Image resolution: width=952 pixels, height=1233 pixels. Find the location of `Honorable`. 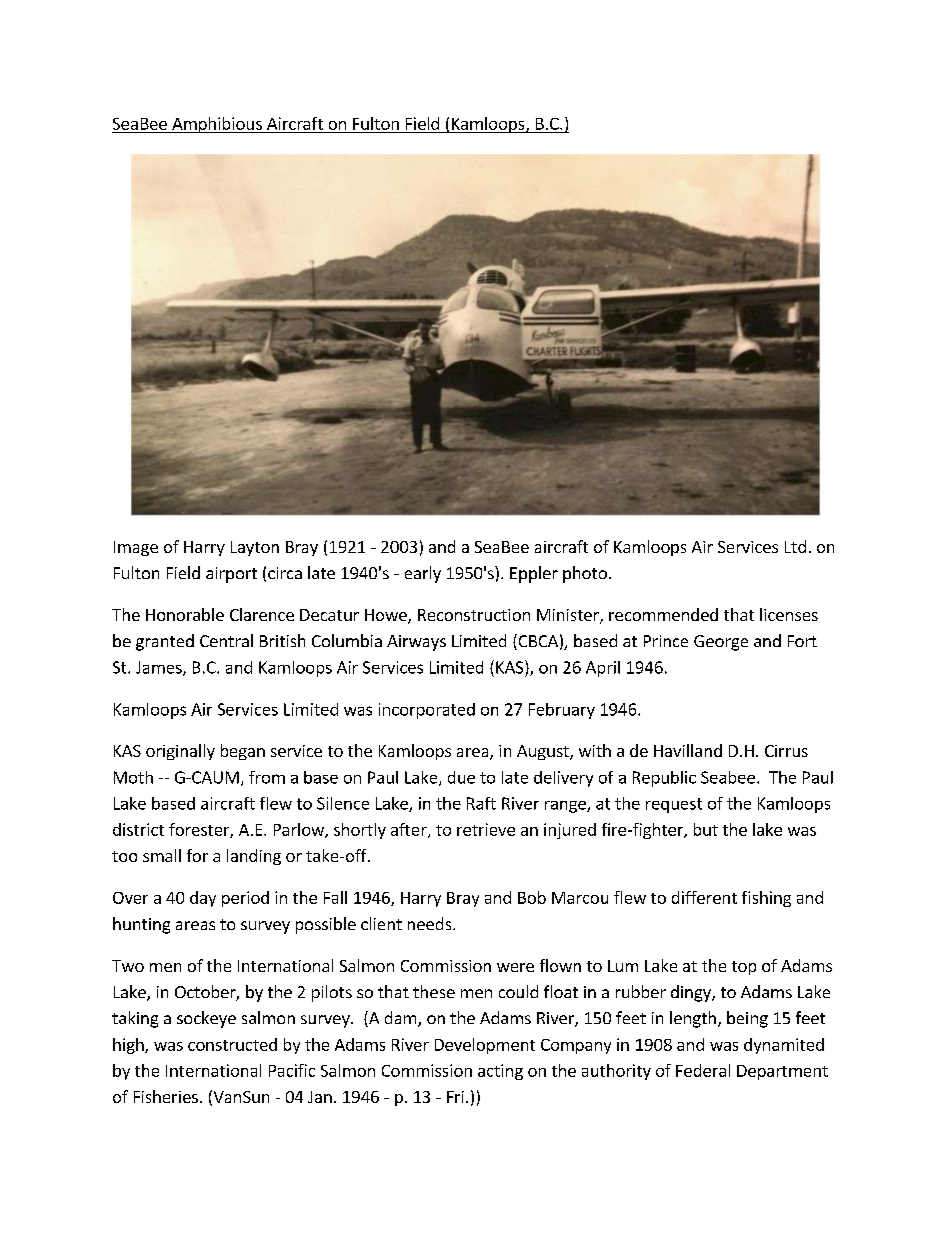

Honorable is located at coordinates (185, 614).
